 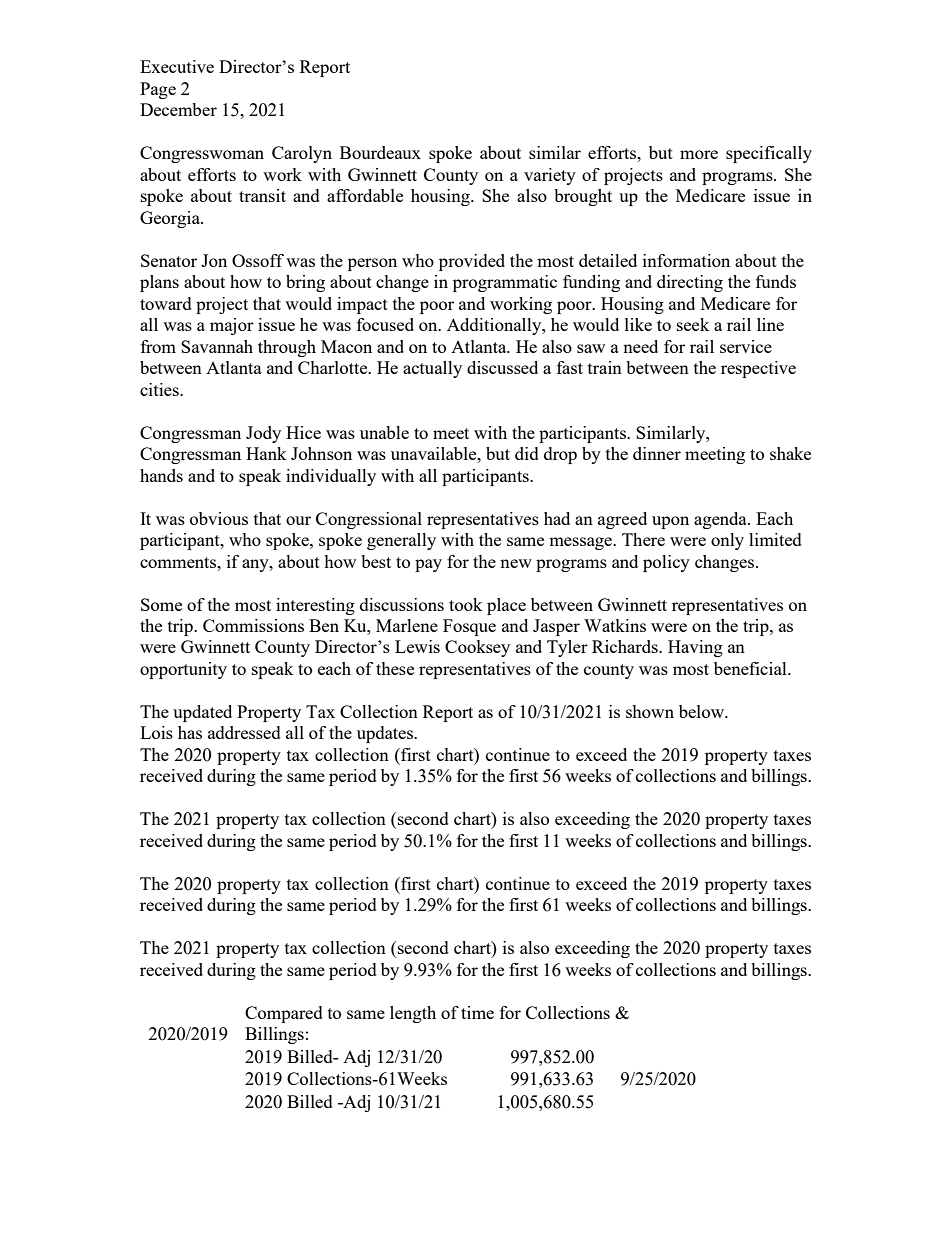 I want to click on did, so click(x=527, y=453).
